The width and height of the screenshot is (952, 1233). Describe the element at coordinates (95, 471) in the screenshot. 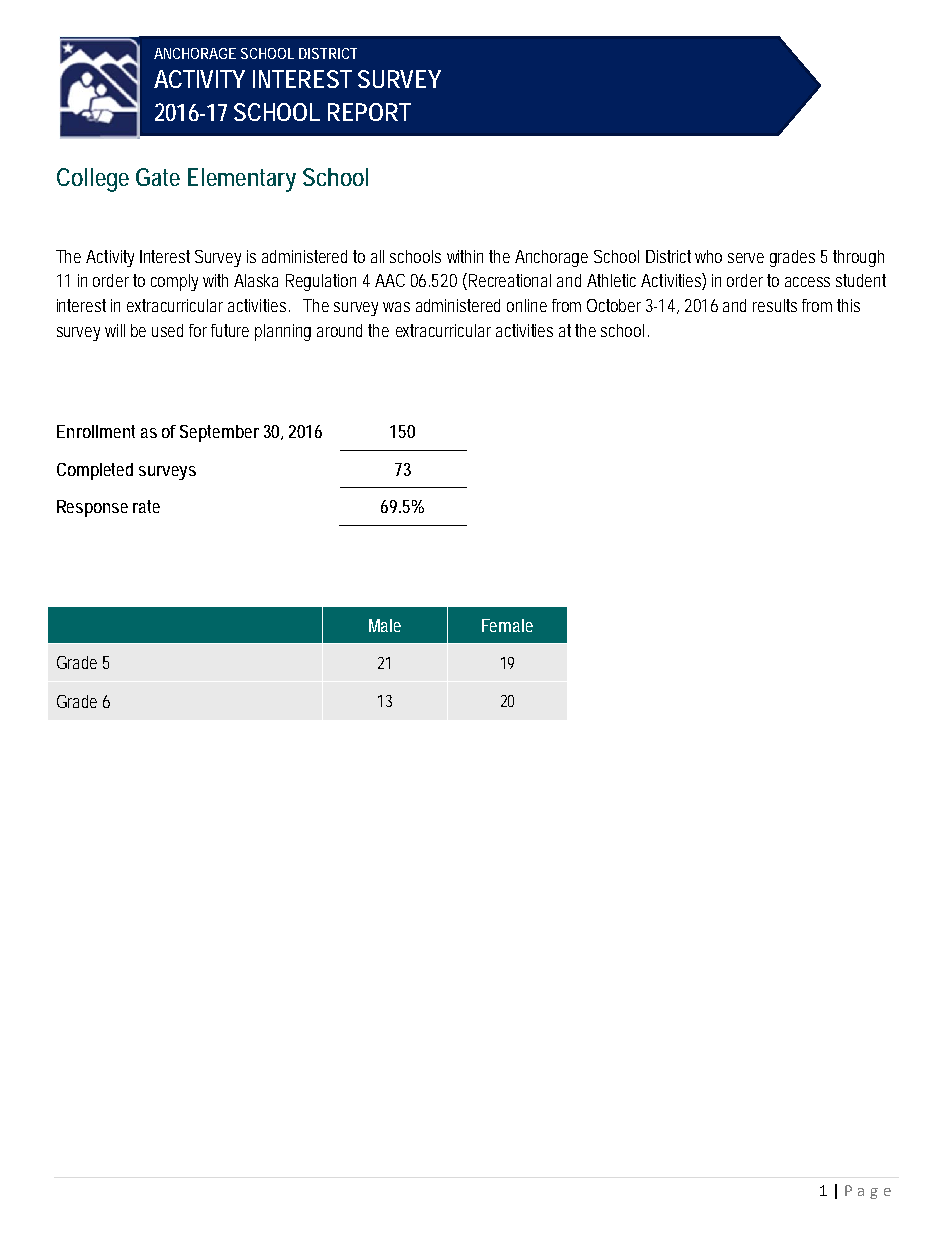

I see `Completed` at that location.
